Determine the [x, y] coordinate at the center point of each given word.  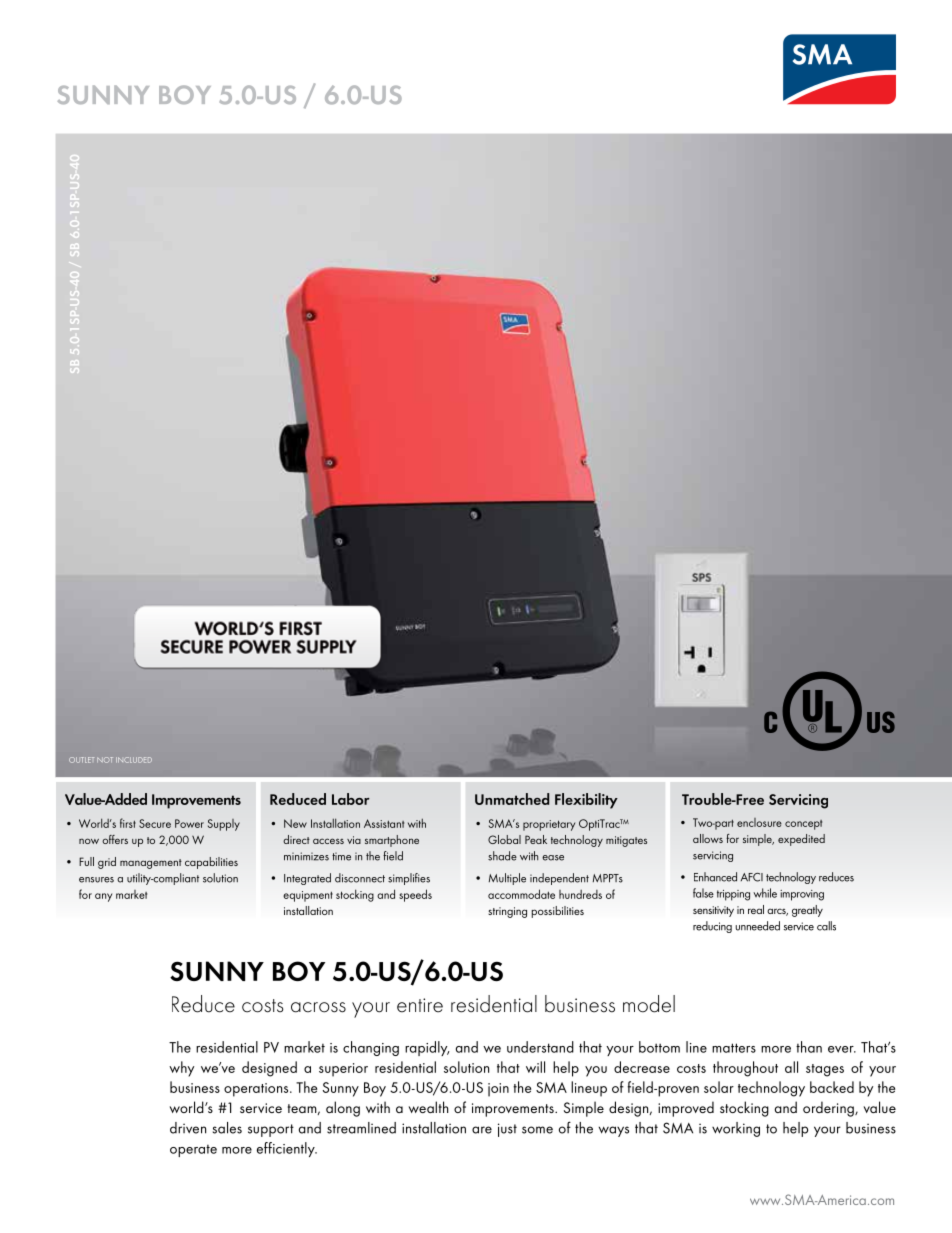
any [103, 897]
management [151, 864]
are [482, 1130]
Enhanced [715, 877]
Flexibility [586, 801]
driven [188, 1128]
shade [502, 856]
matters [734, 1048]
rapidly [427, 1048]
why [181, 1069]
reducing [712, 927]
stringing [507, 912]
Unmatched [512, 799]
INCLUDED [134, 760]
